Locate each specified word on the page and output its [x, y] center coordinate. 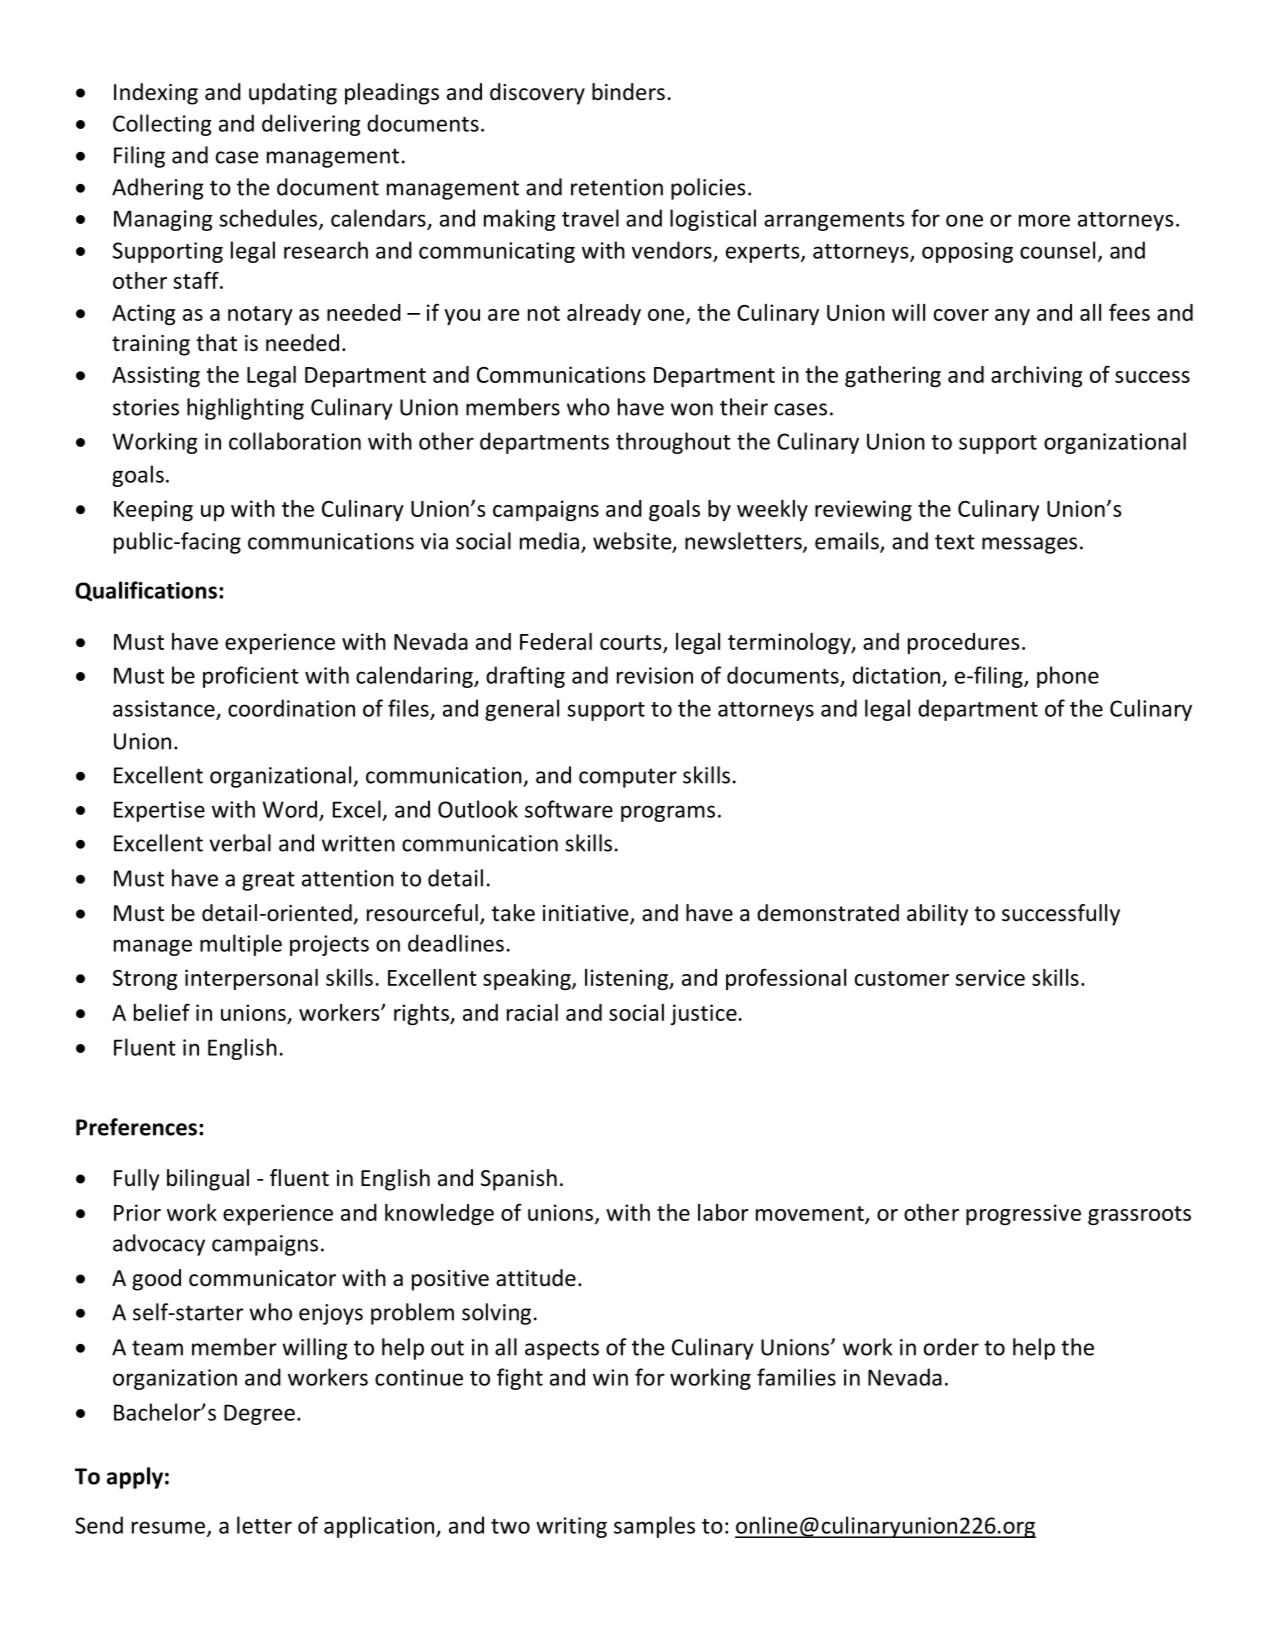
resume [168, 1527]
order [951, 1347]
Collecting [162, 125]
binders [628, 92]
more [1044, 220]
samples [654, 1527]
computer [628, 778]
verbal [240, 843]
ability [937, 915]
